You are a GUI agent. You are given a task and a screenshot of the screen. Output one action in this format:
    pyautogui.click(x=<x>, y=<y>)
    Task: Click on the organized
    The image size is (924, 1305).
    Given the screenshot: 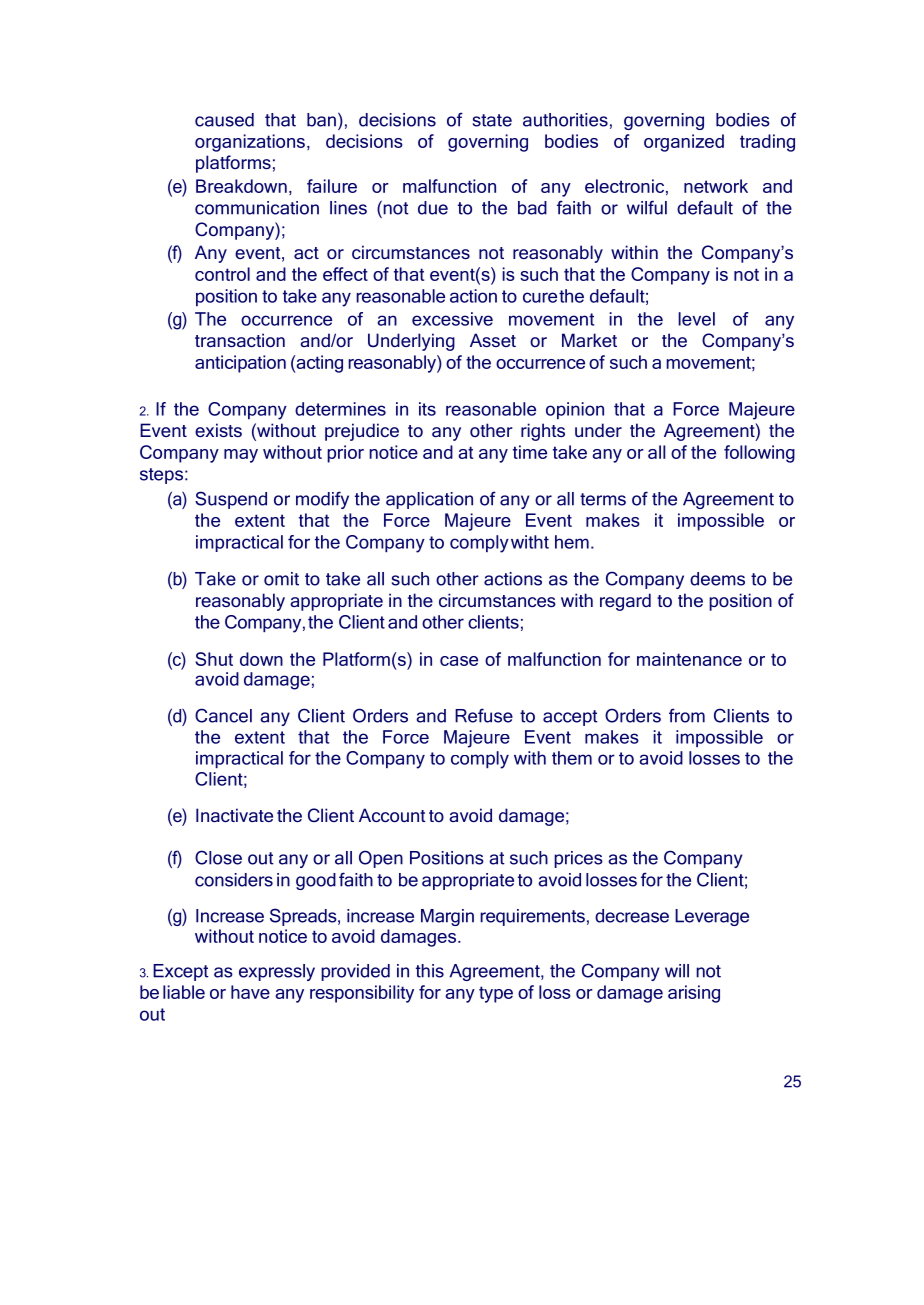 What is the action you would take?
    pyautogui.click(x=684, y=143)
